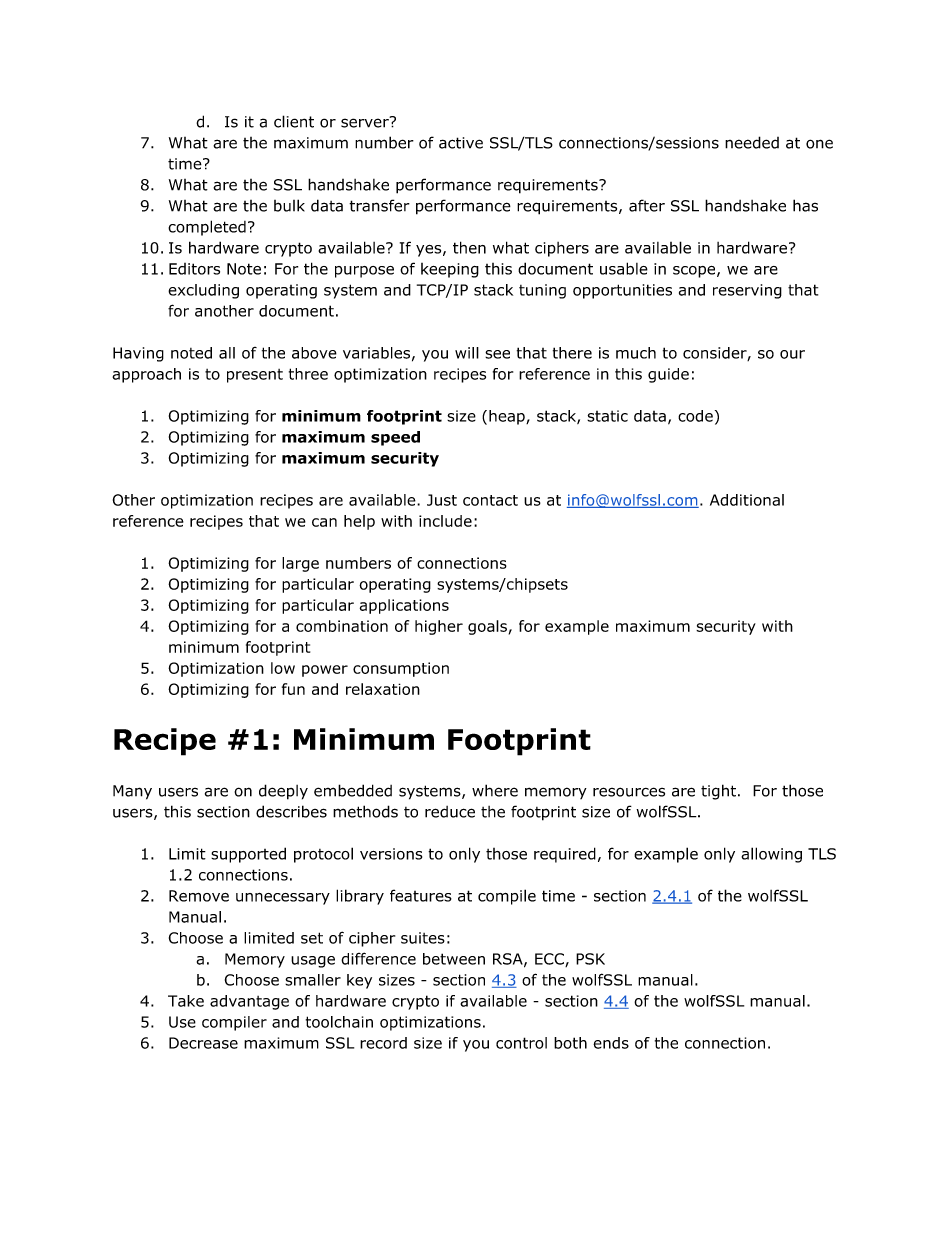  What do you see at coordinates (186, 1001) in the image?
I see `Take` at bounding box center [186, 1001].
